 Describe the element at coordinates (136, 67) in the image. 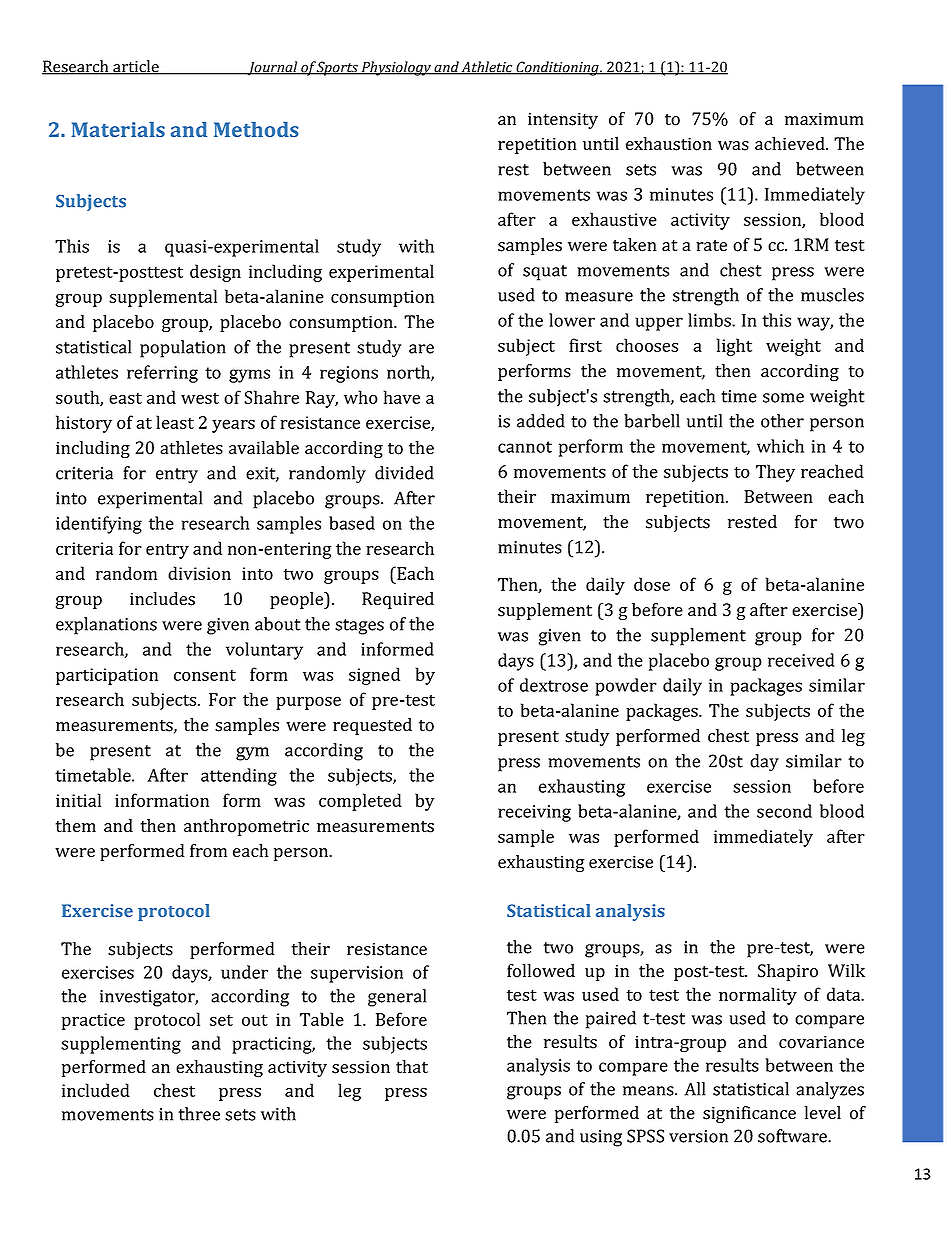

I see `article` at that location.
